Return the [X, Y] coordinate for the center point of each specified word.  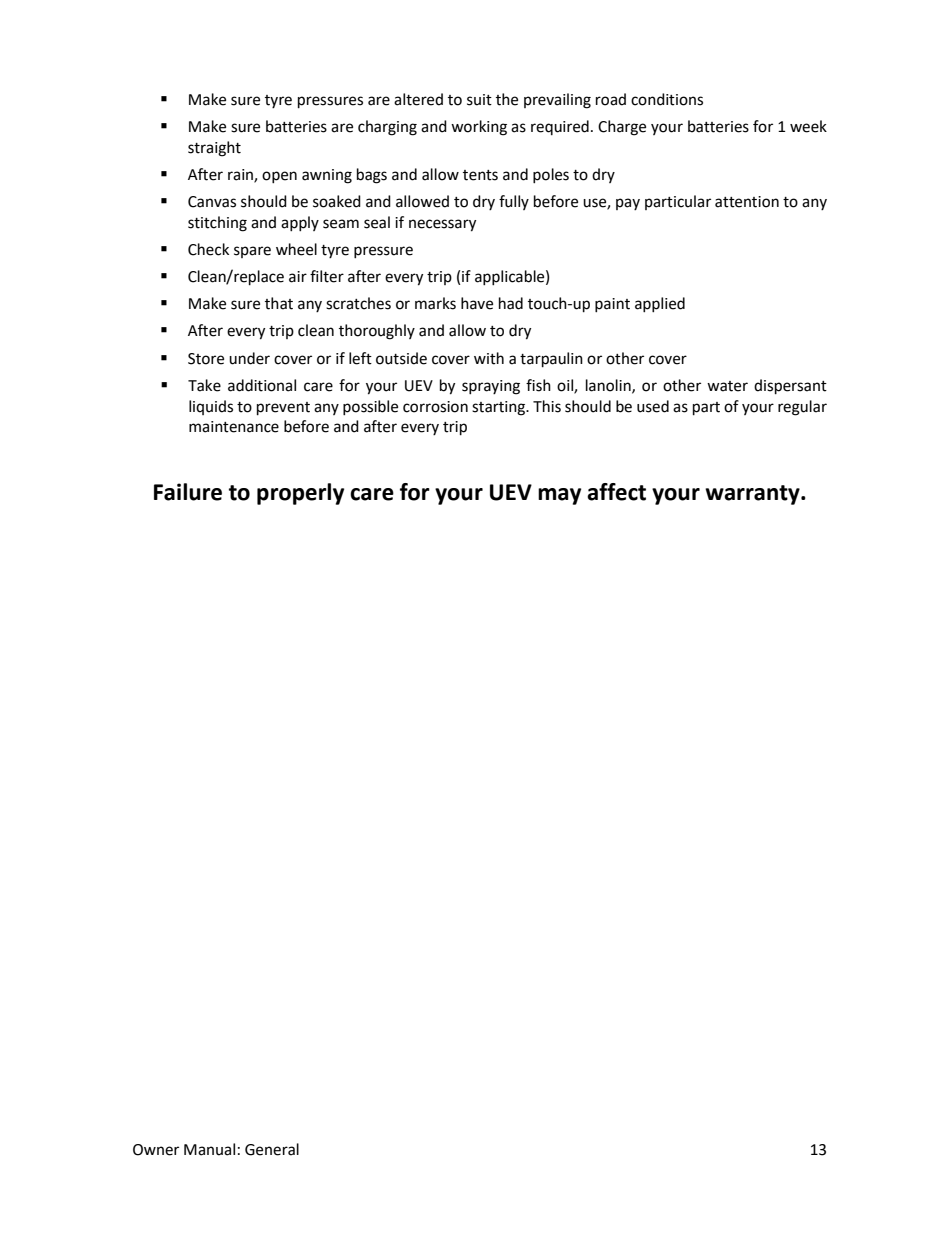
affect [616, 492]
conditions [667, 99]
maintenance [234, 427]
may [559, 496]
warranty [753, 495]
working [479, 128]
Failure [188, 492]
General [272, 1149]
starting [499, 408]
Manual [209, 1149]
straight [214, 149]
